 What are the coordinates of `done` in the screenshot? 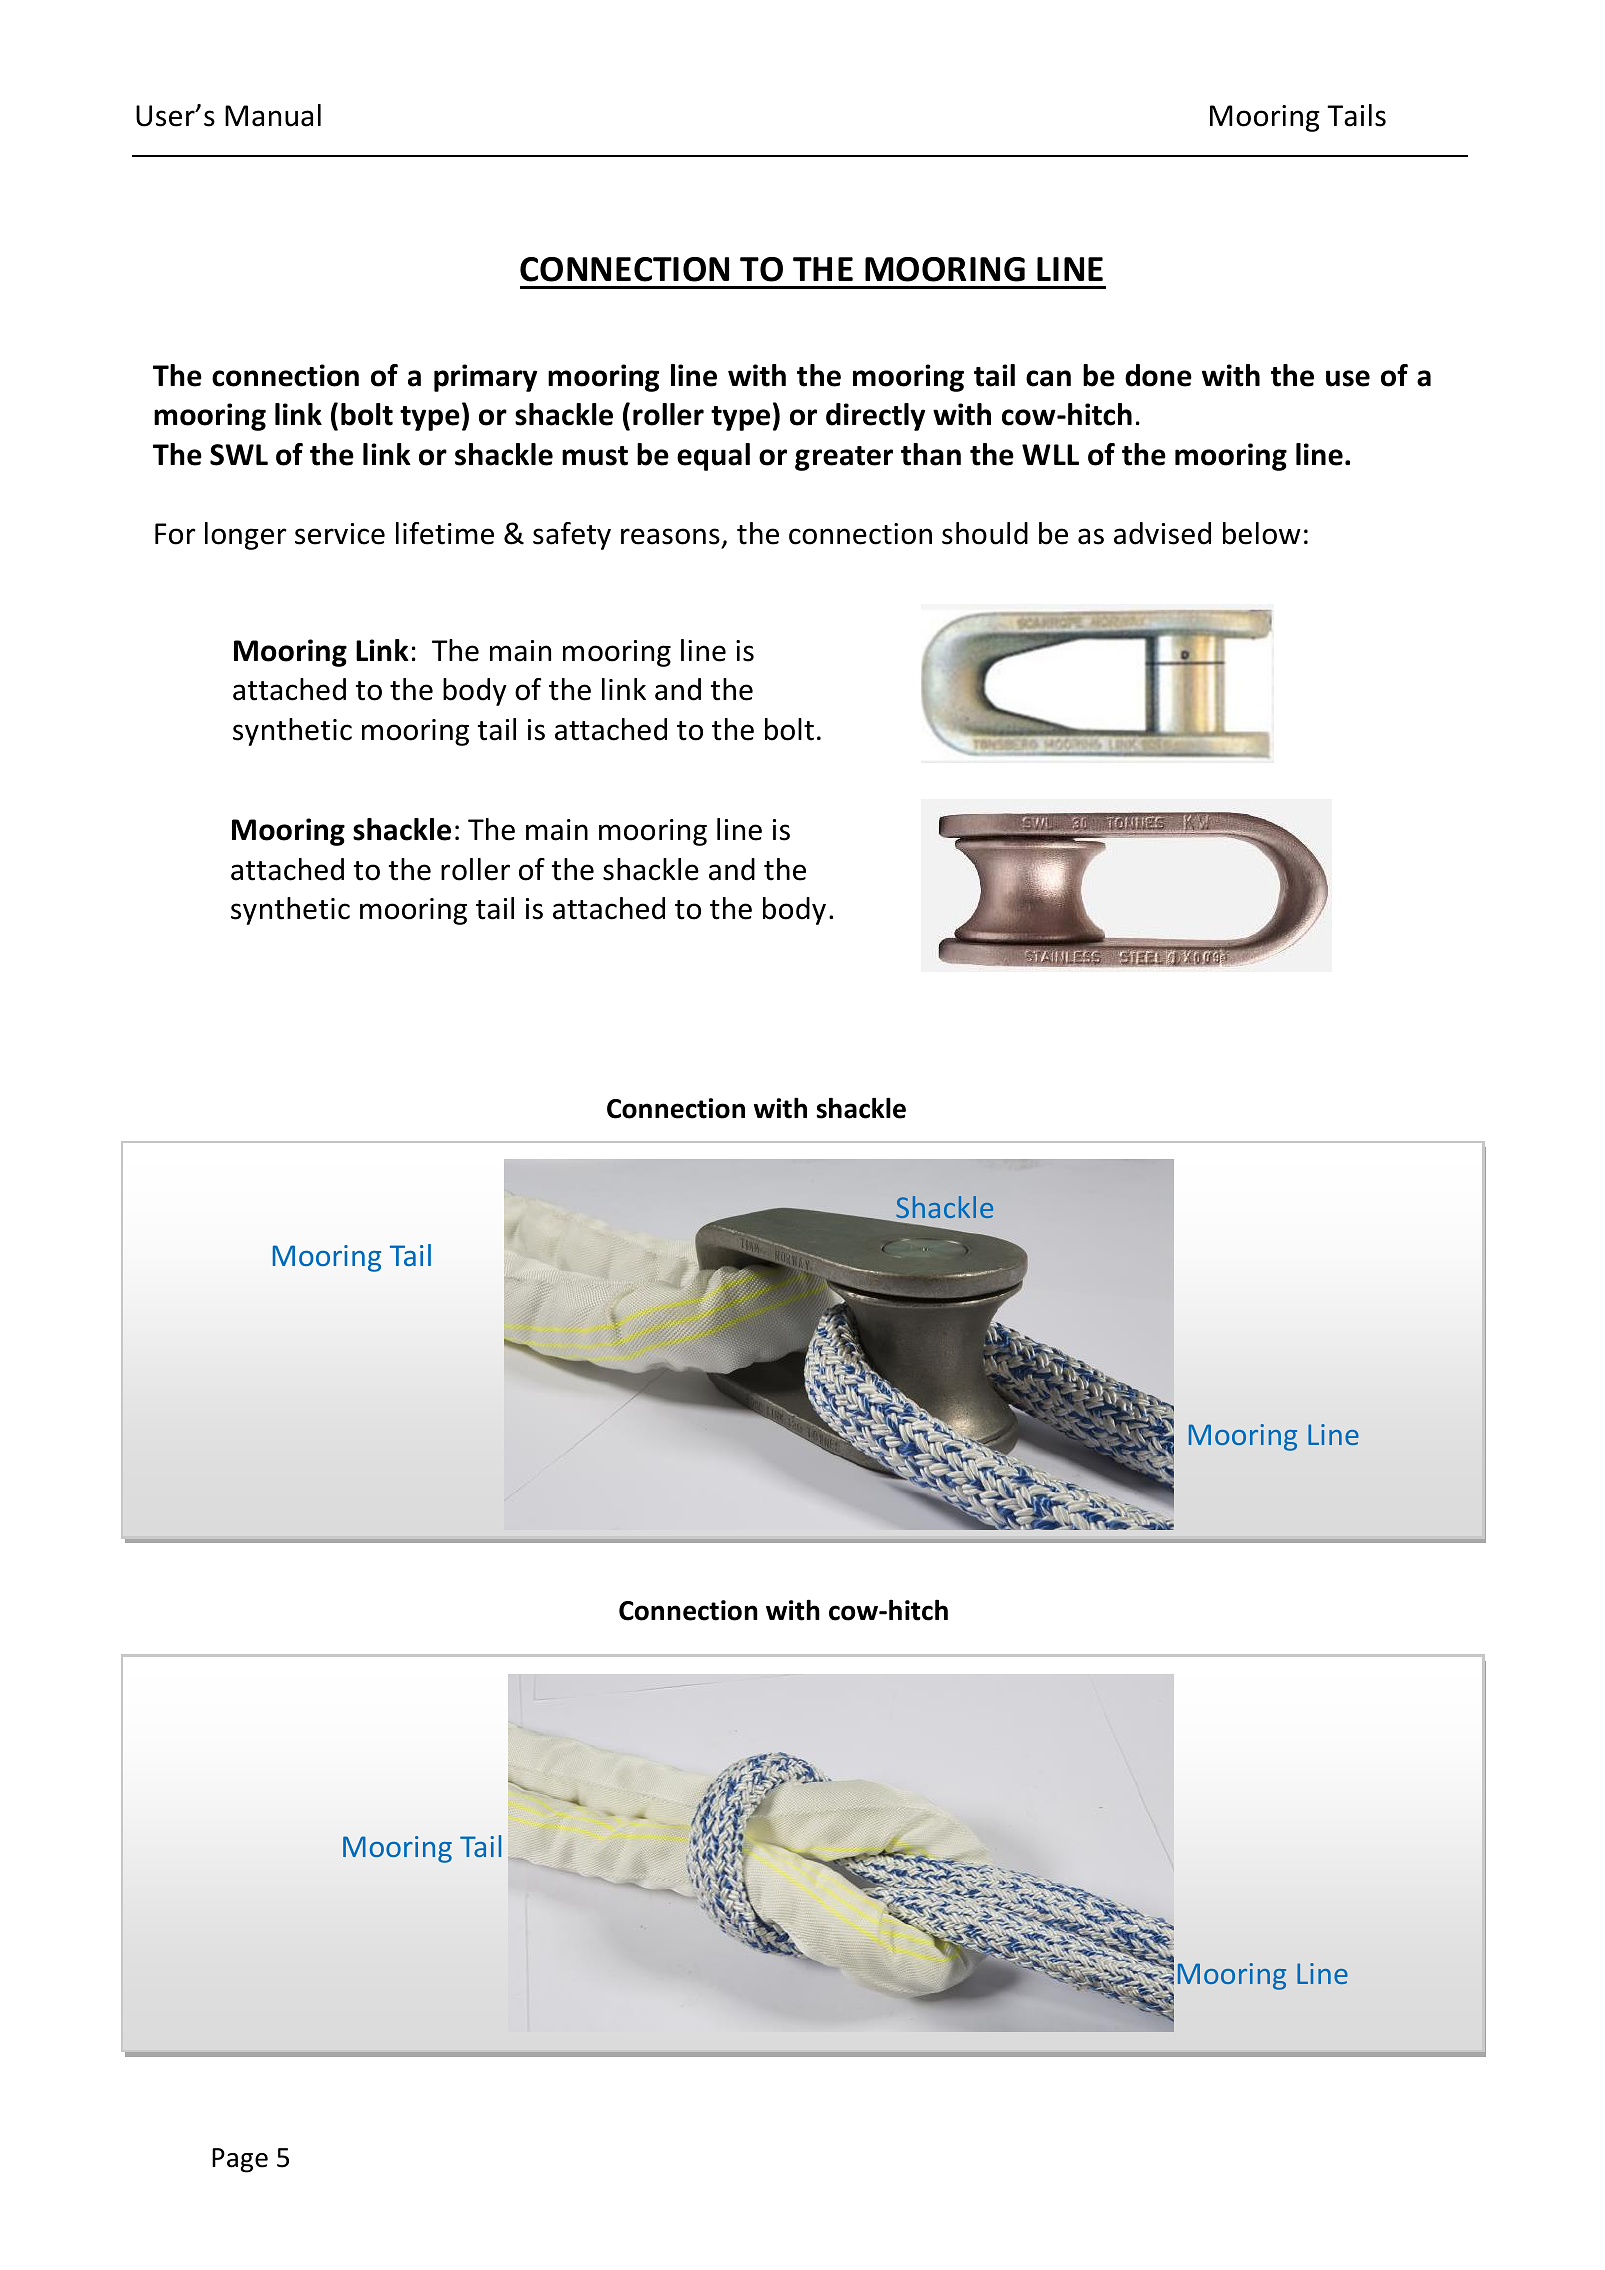 It's located at (1158, 375).
